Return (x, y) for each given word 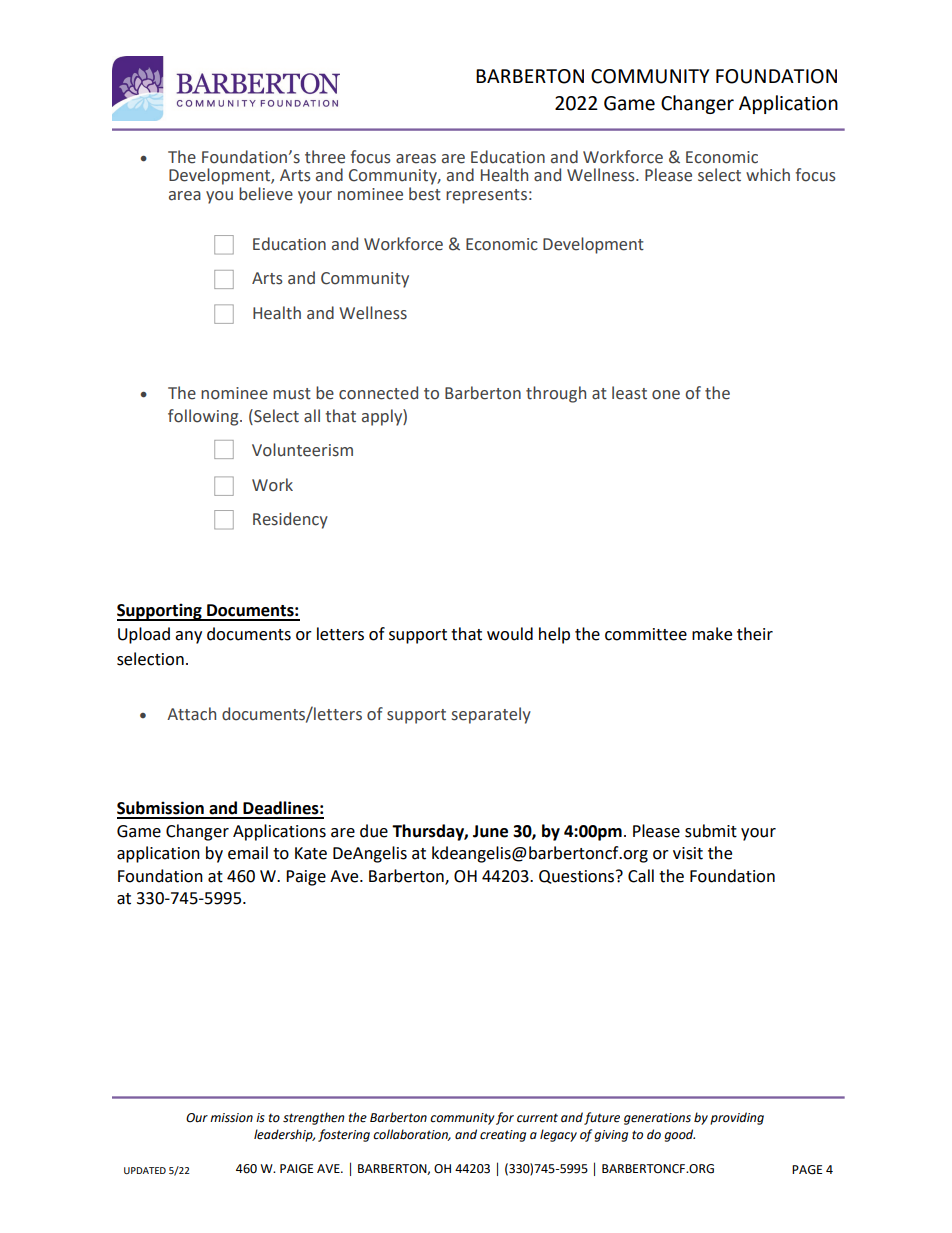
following (204, 417)
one (666, 395)
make (712, 634)
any (188, 637)
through (556, 394)
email (248, 853)
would (510, 634)
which (768, 175)
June (490, 831)
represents (486, 196)
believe (266, 194)
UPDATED (145, 1170)
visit (688, 853)
